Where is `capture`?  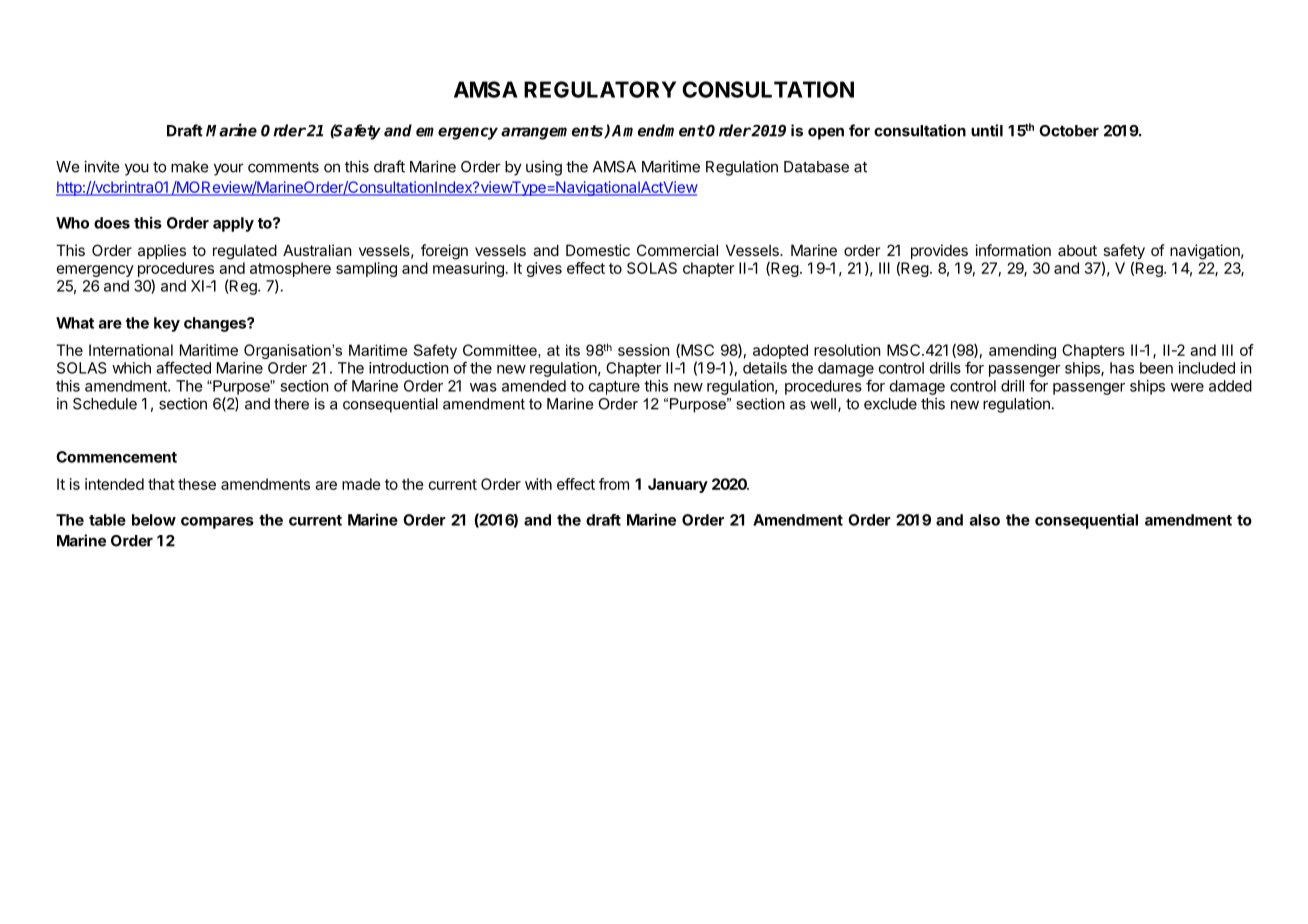
capture is located at coordinates (614, 388).
